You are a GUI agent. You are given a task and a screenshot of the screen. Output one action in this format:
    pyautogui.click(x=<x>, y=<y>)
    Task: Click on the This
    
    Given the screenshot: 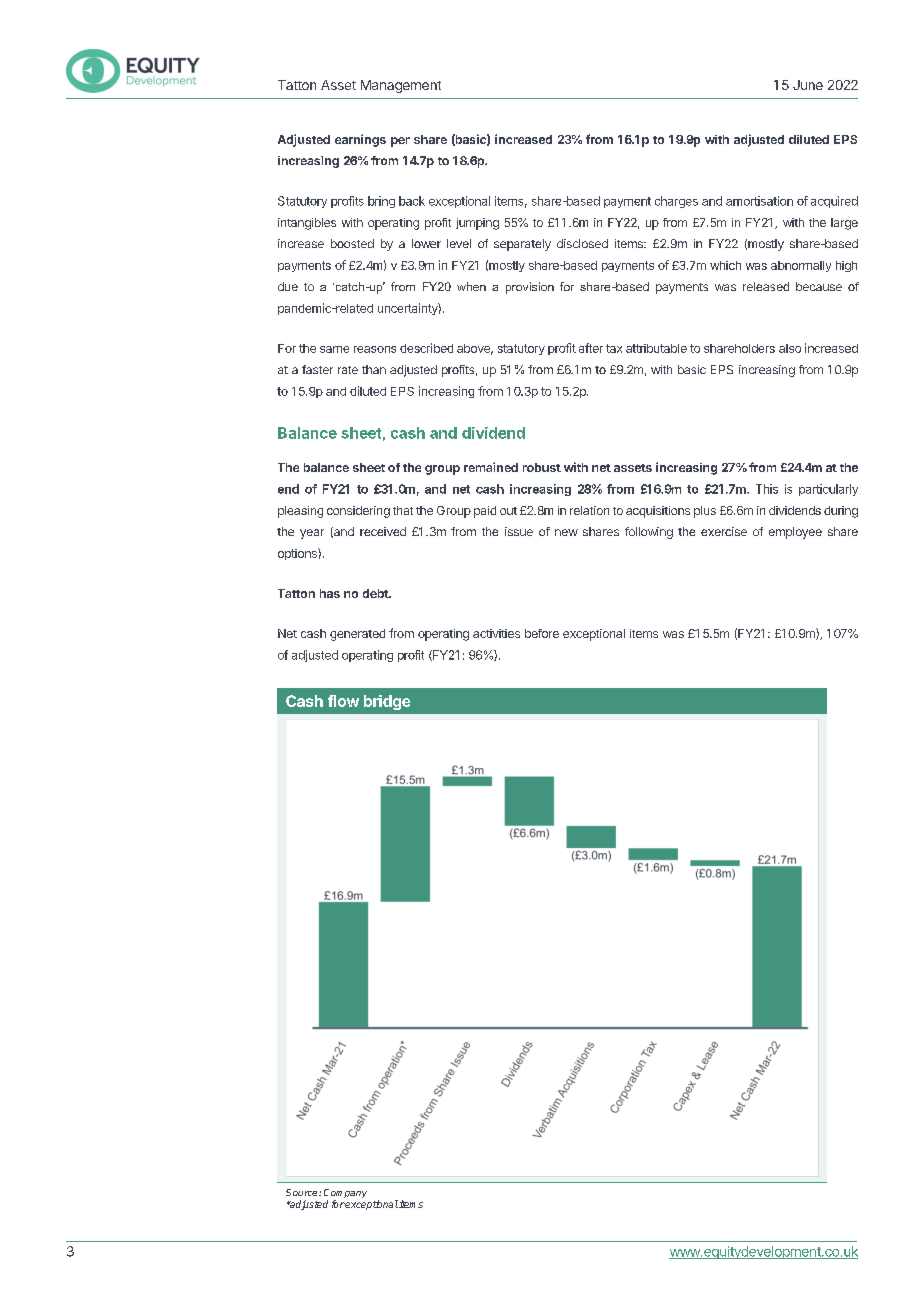 What is the action you would take?
    pyautogui.click(x=767, y=489)
